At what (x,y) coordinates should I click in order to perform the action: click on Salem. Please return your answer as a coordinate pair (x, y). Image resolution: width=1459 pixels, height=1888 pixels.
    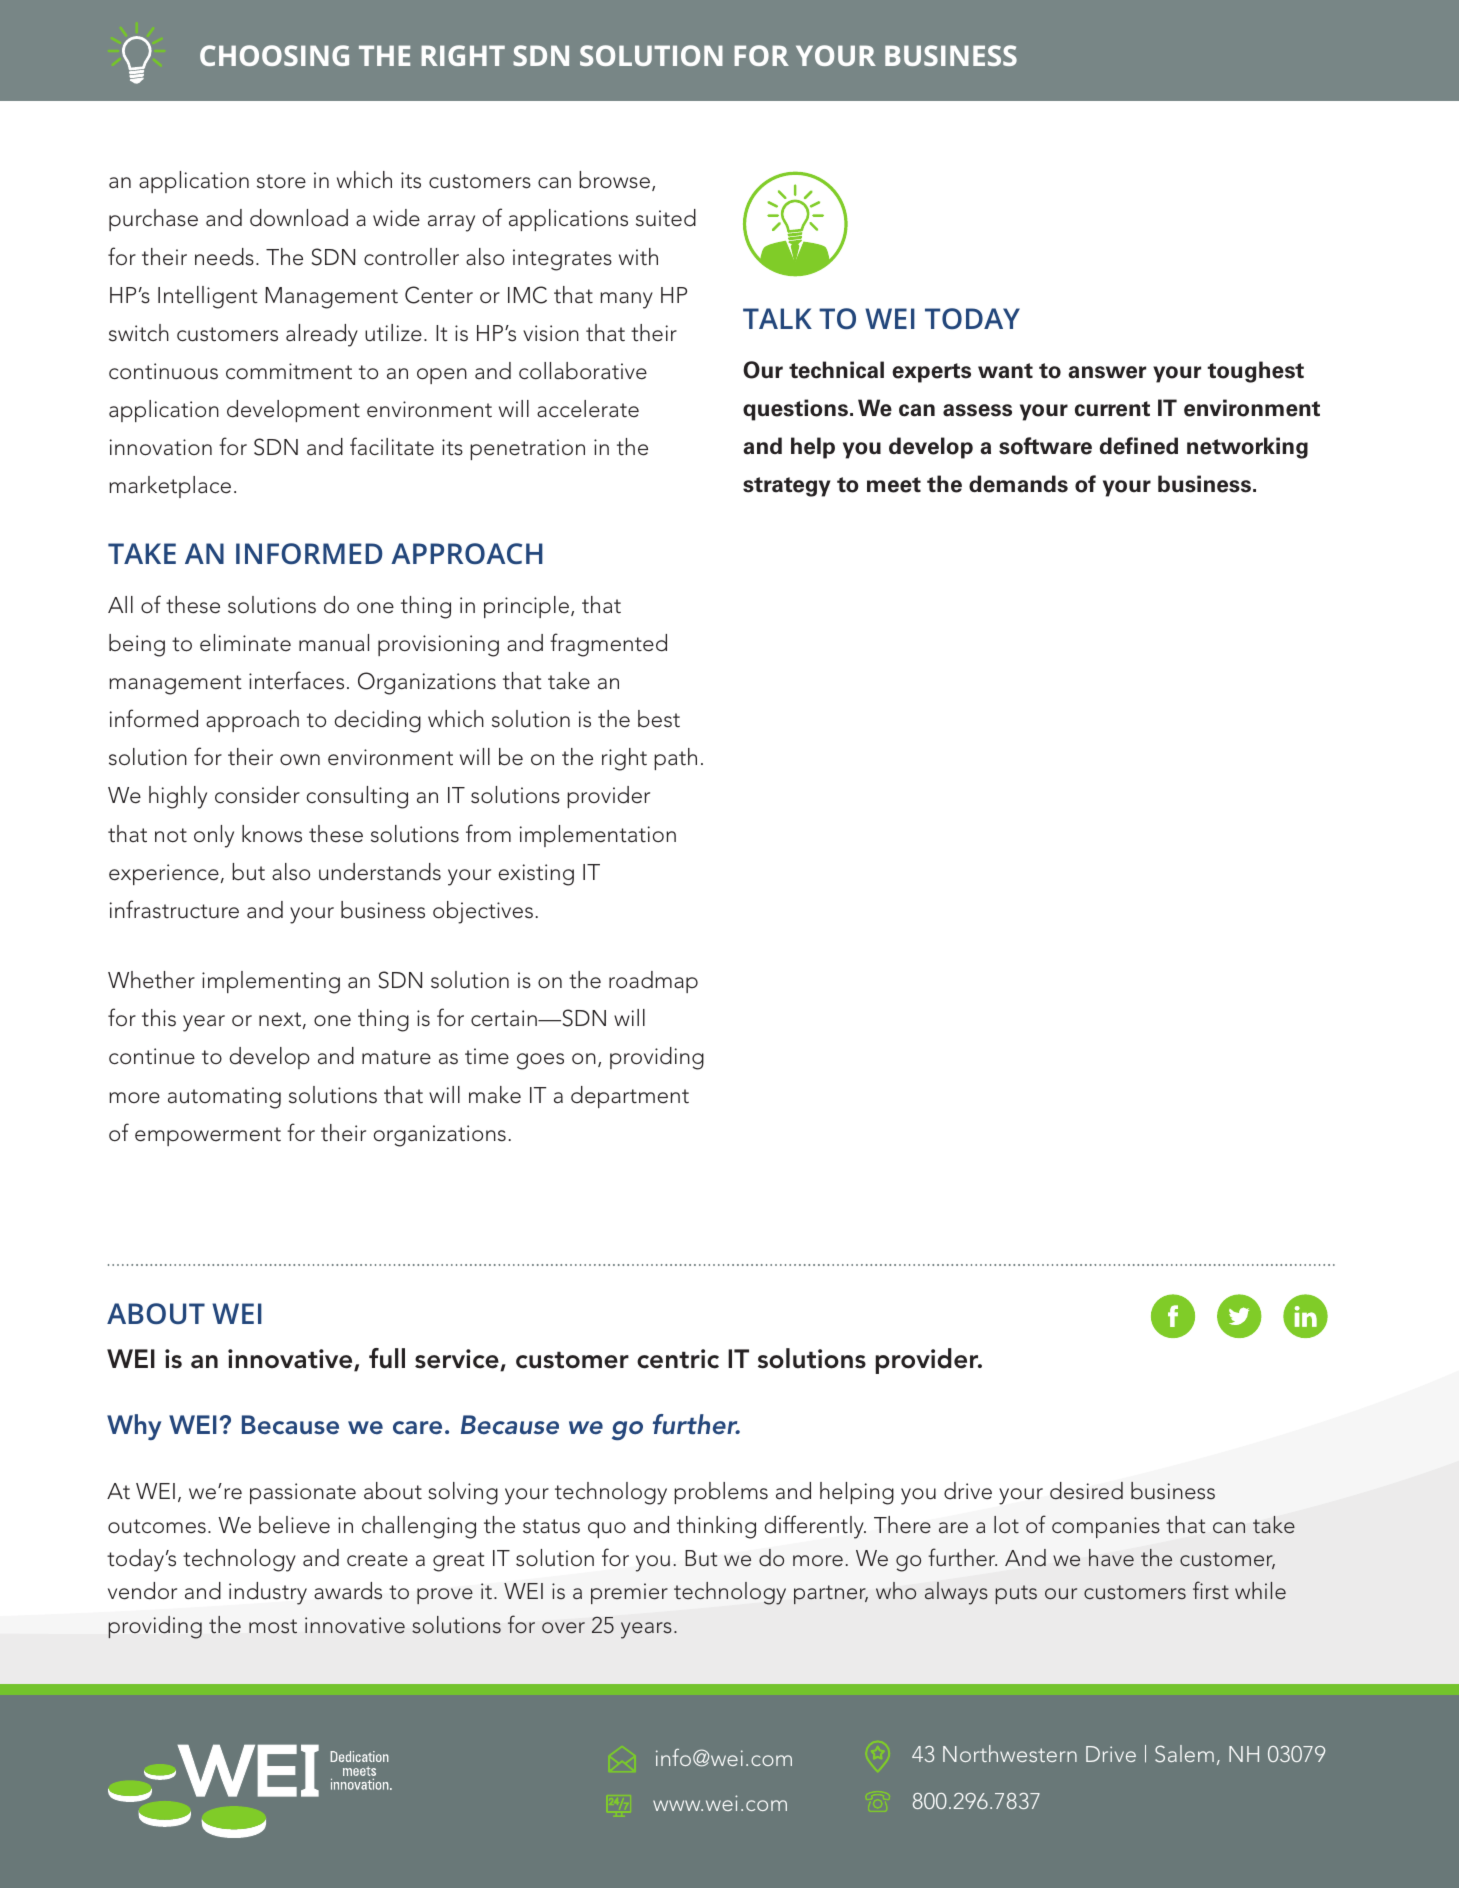
    Looking at the image, I should click on (1184, 1753).
